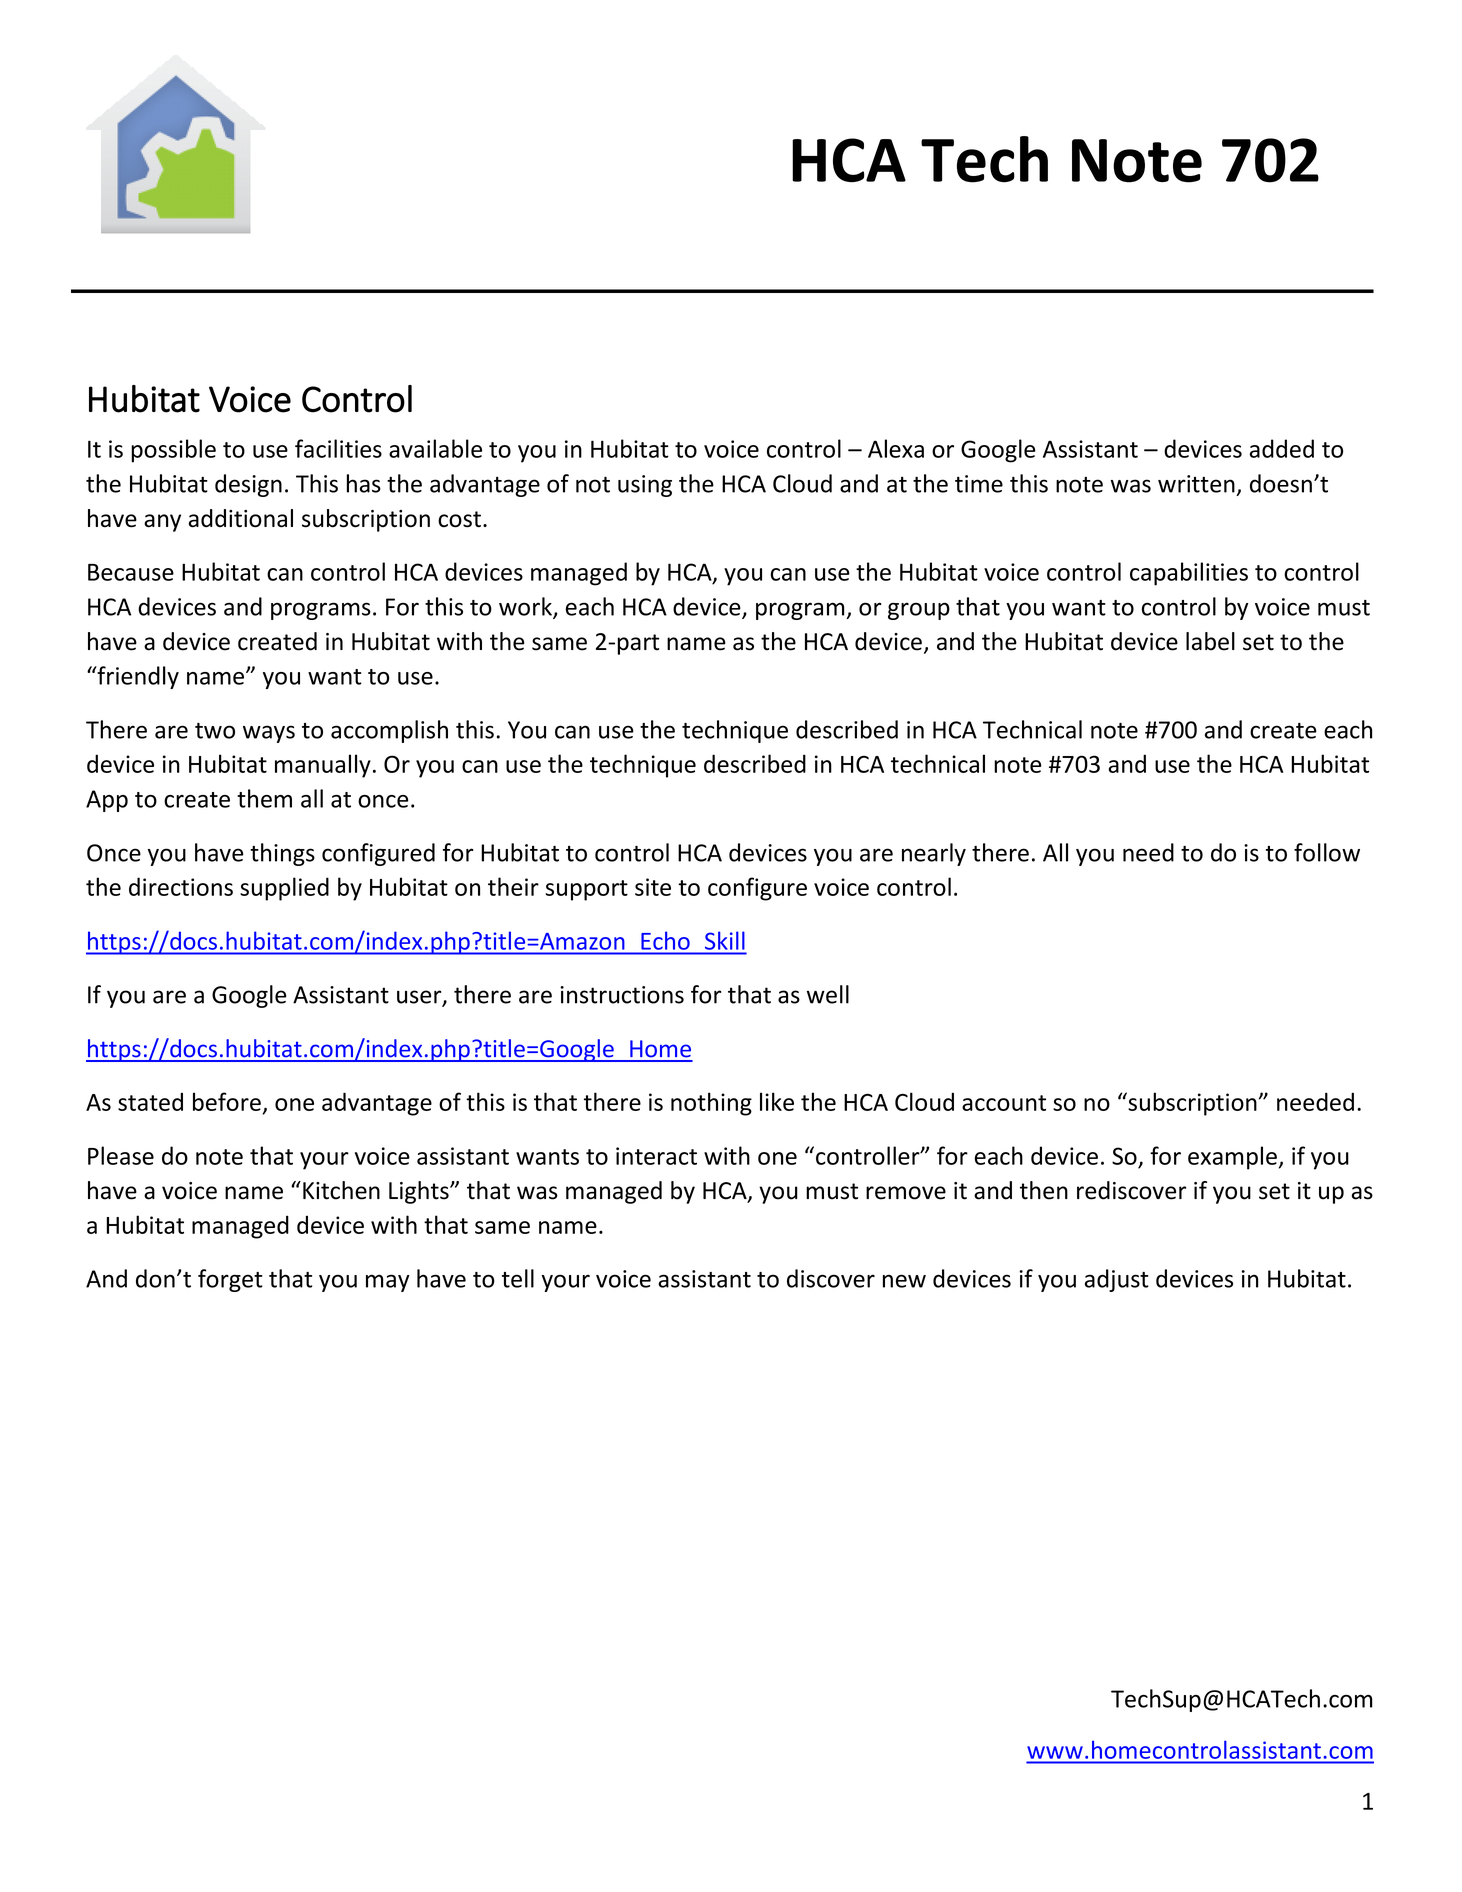 The width and height of the image is (1462, 1892). What do you see at coordinates (1210, 641) in the image?
I see `label` at bounding box center [1210, 641].
